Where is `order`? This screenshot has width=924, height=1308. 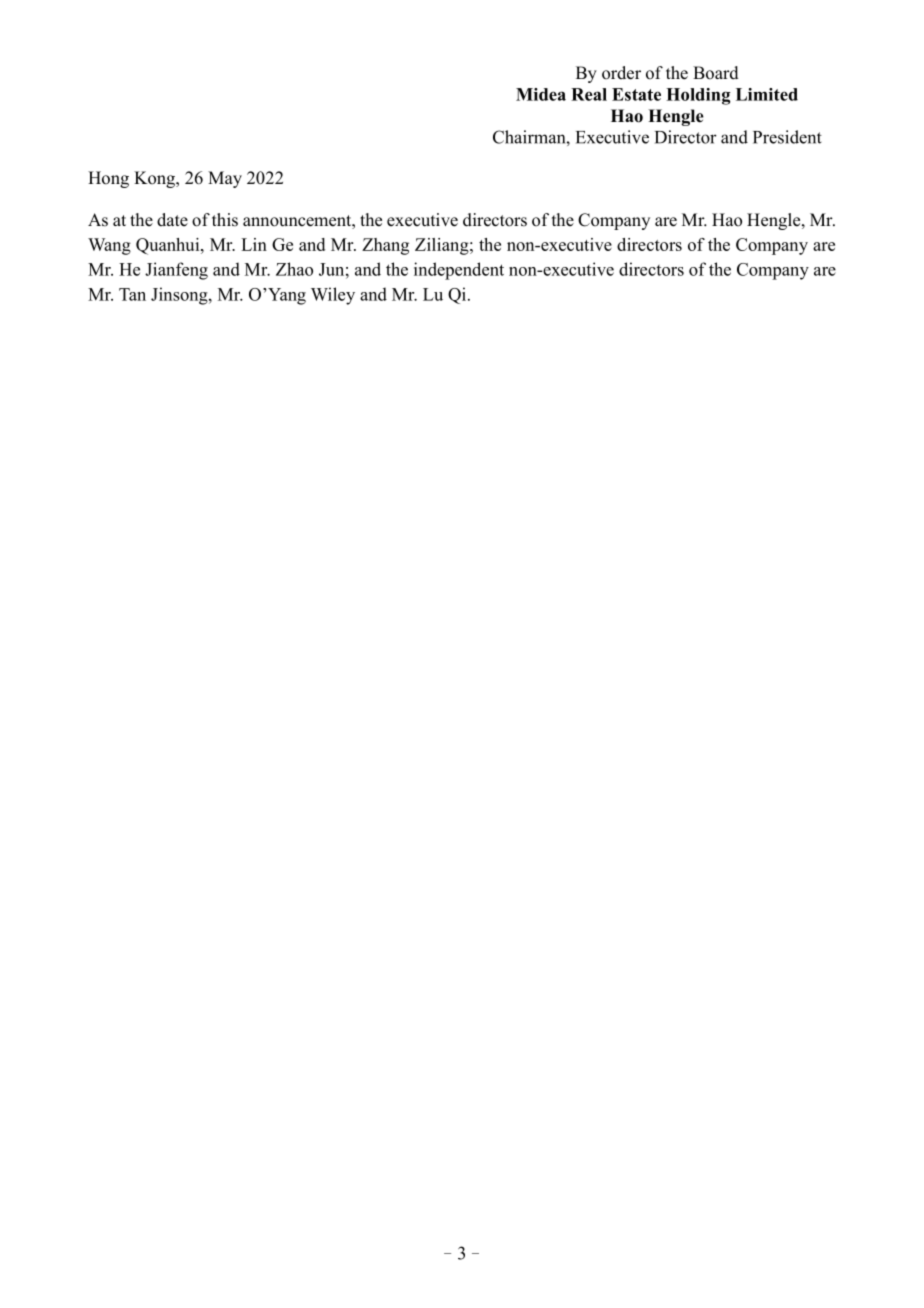 order is located at coordinates (621, 73).
